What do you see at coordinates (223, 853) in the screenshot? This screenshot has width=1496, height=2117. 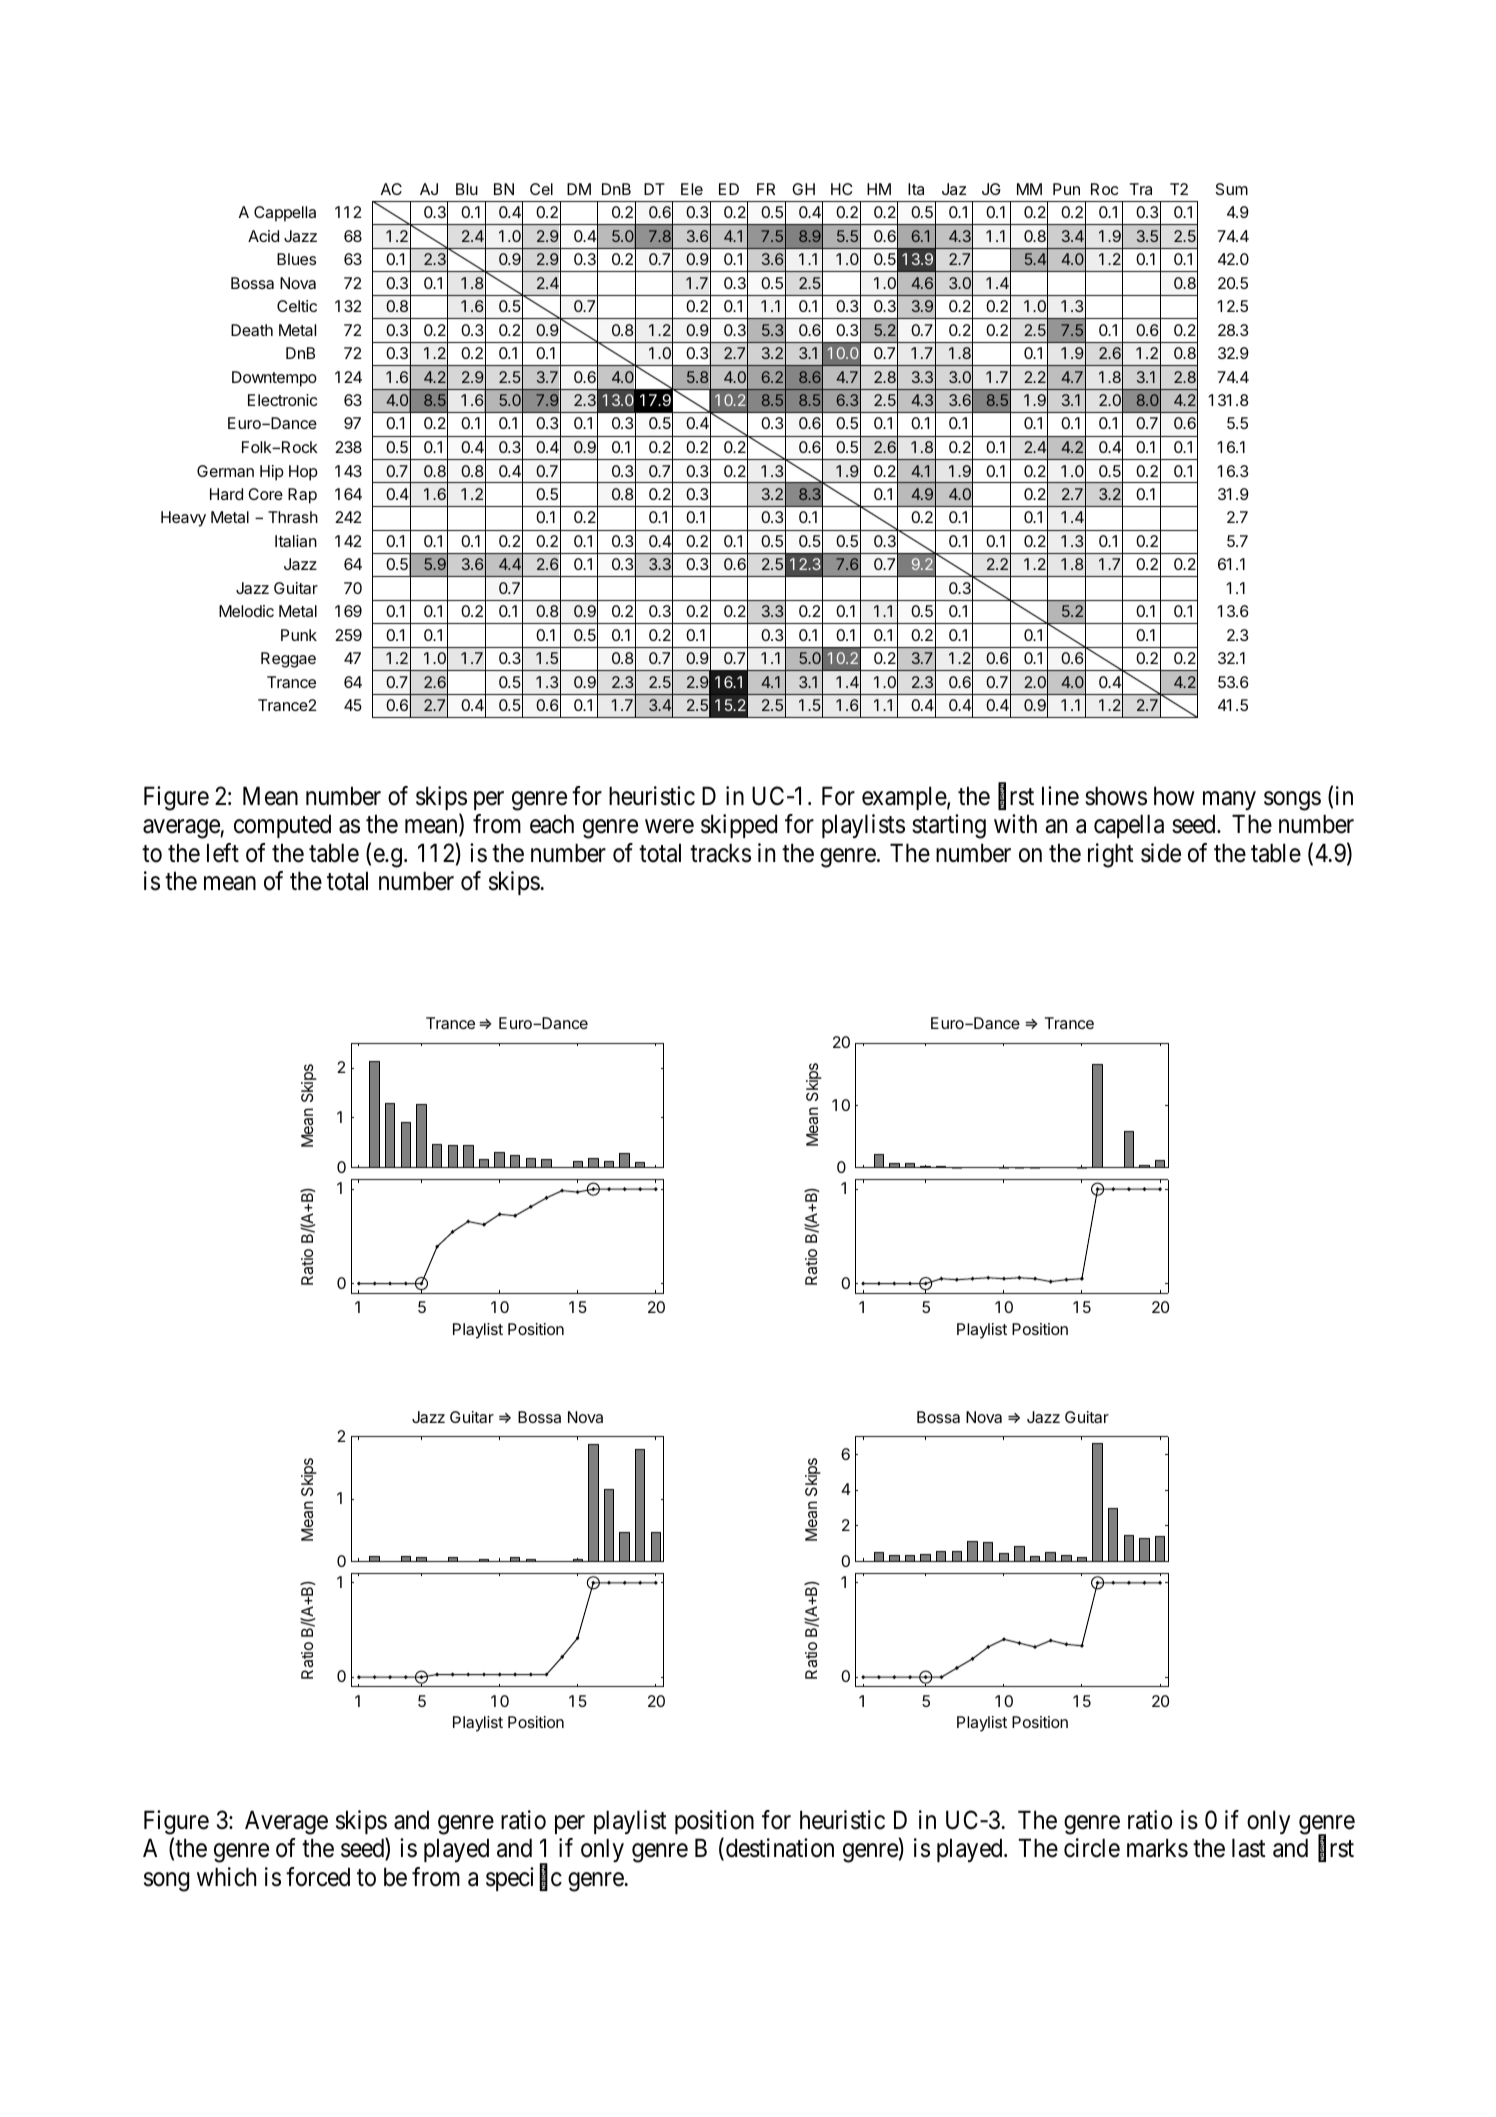 I see `left` at bounding box center [223, 853].
